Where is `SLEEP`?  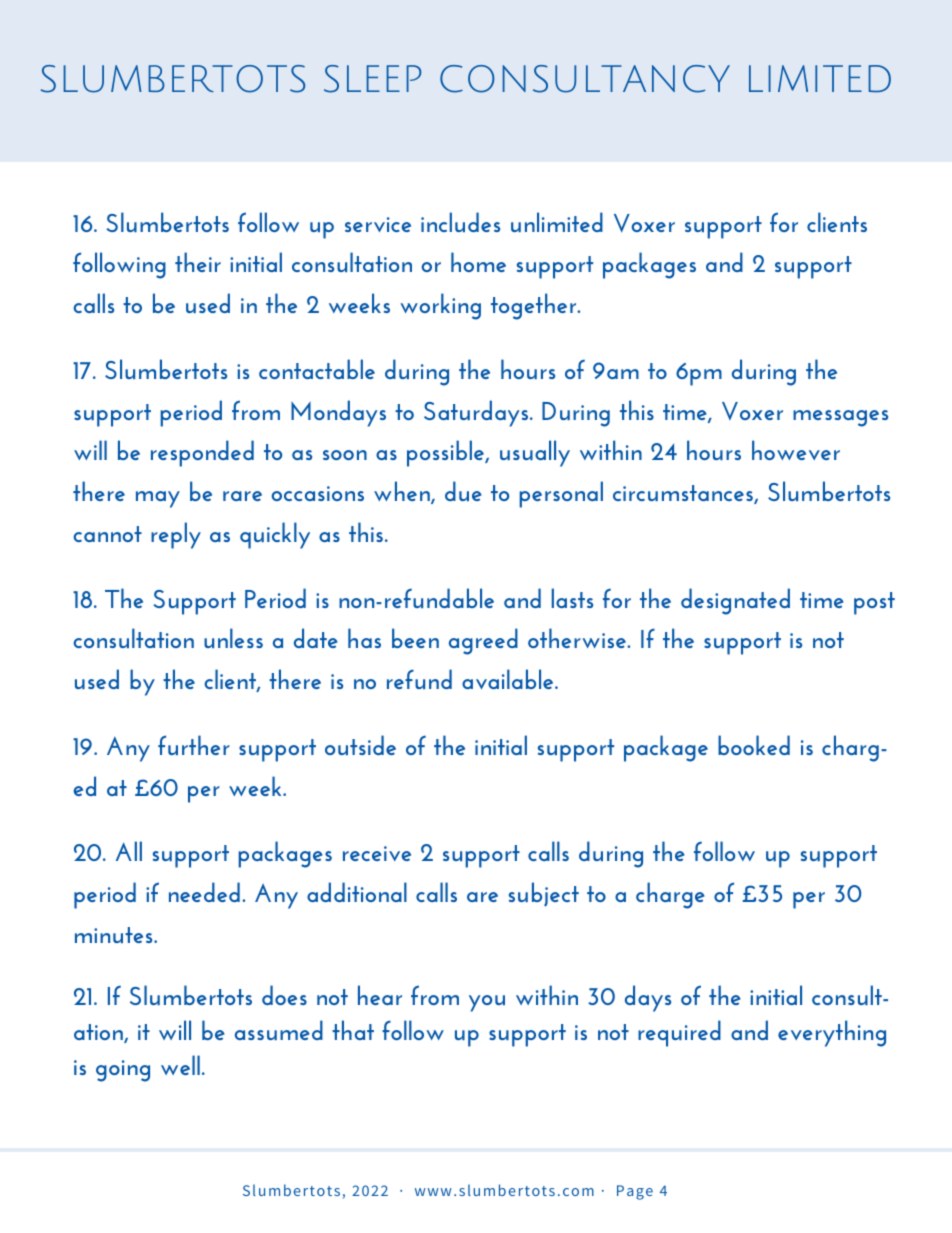 SLEEP is located at coordinates (372, 79).
